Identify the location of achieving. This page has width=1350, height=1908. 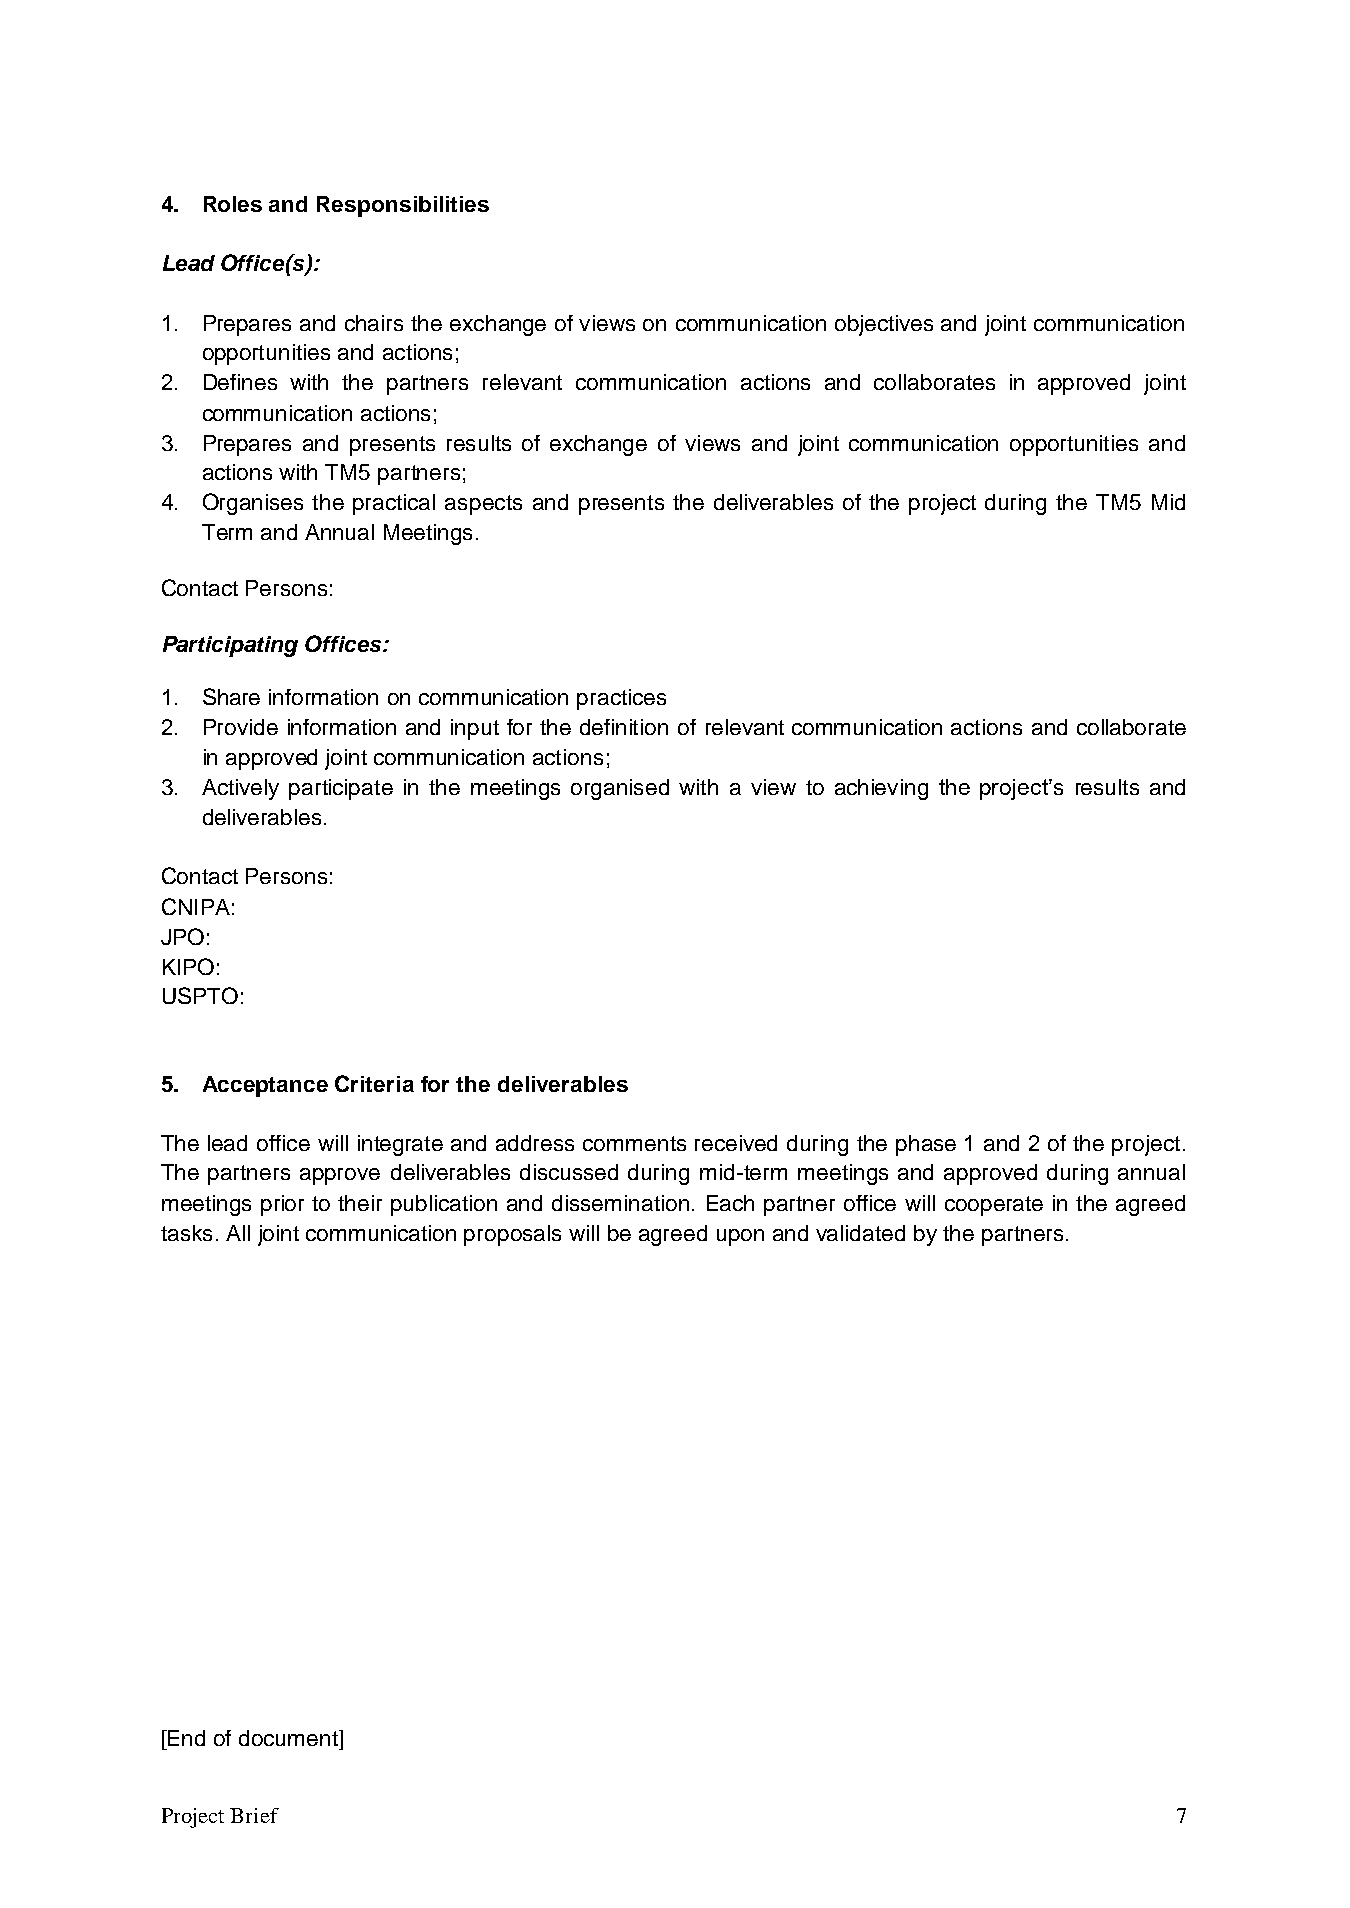
(881, 789).
